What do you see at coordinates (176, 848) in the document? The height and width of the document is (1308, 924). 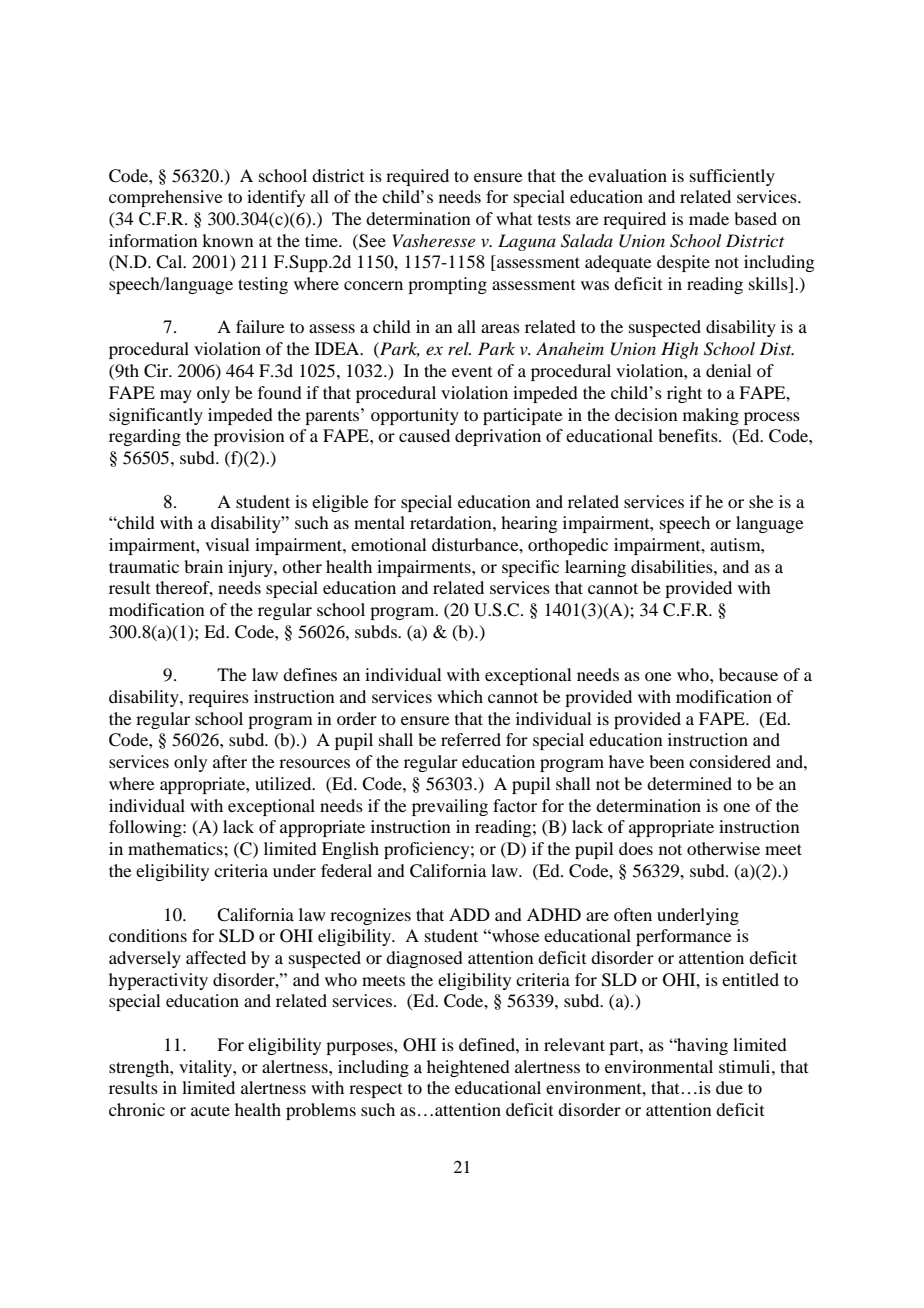 I see `mathematics` at bounding box center [176, 848].
